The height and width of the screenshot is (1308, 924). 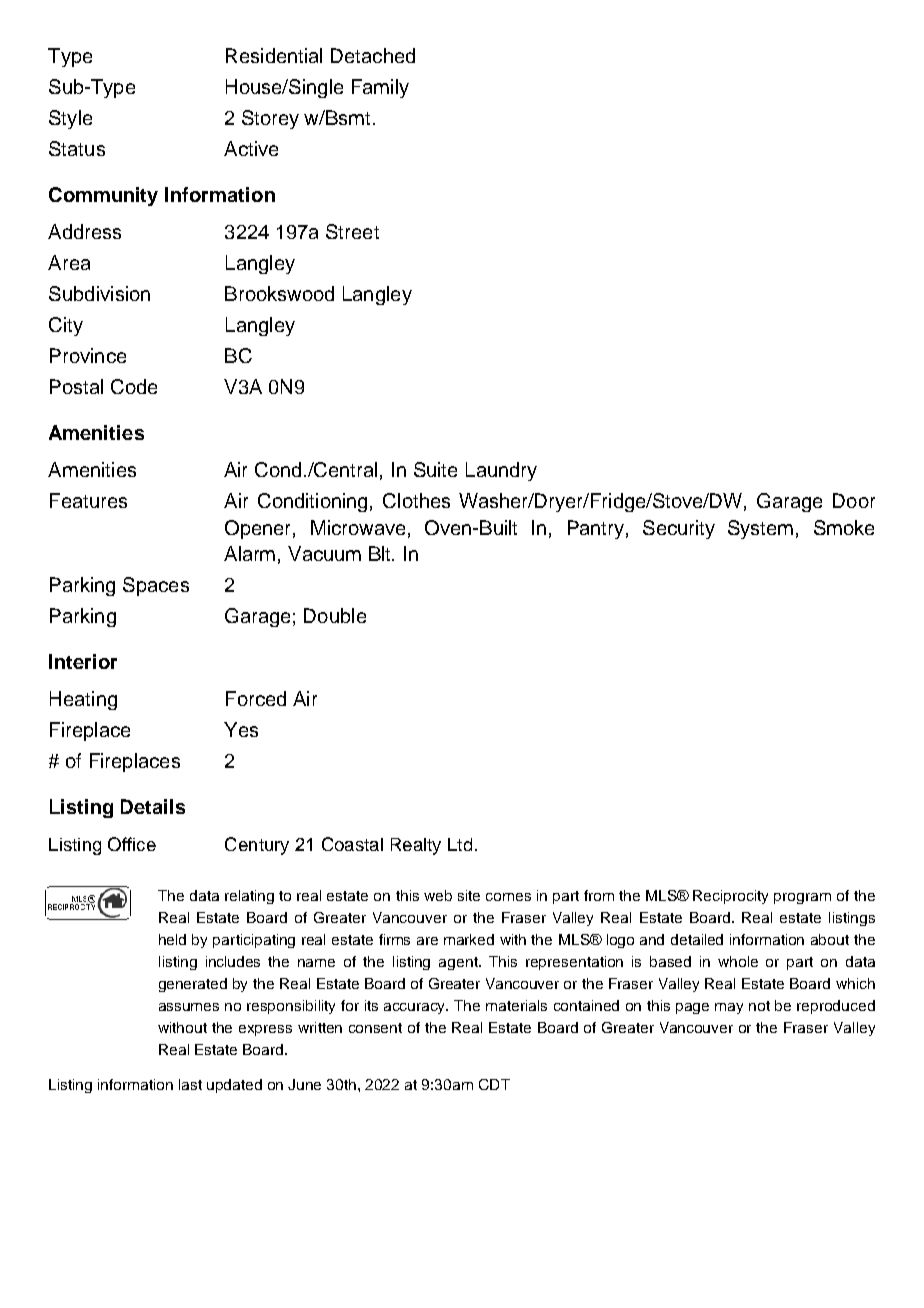 What do you see at coordinates (373, 55) in the screenshot?
I see `Detached` at bounding box center [373, 55].
